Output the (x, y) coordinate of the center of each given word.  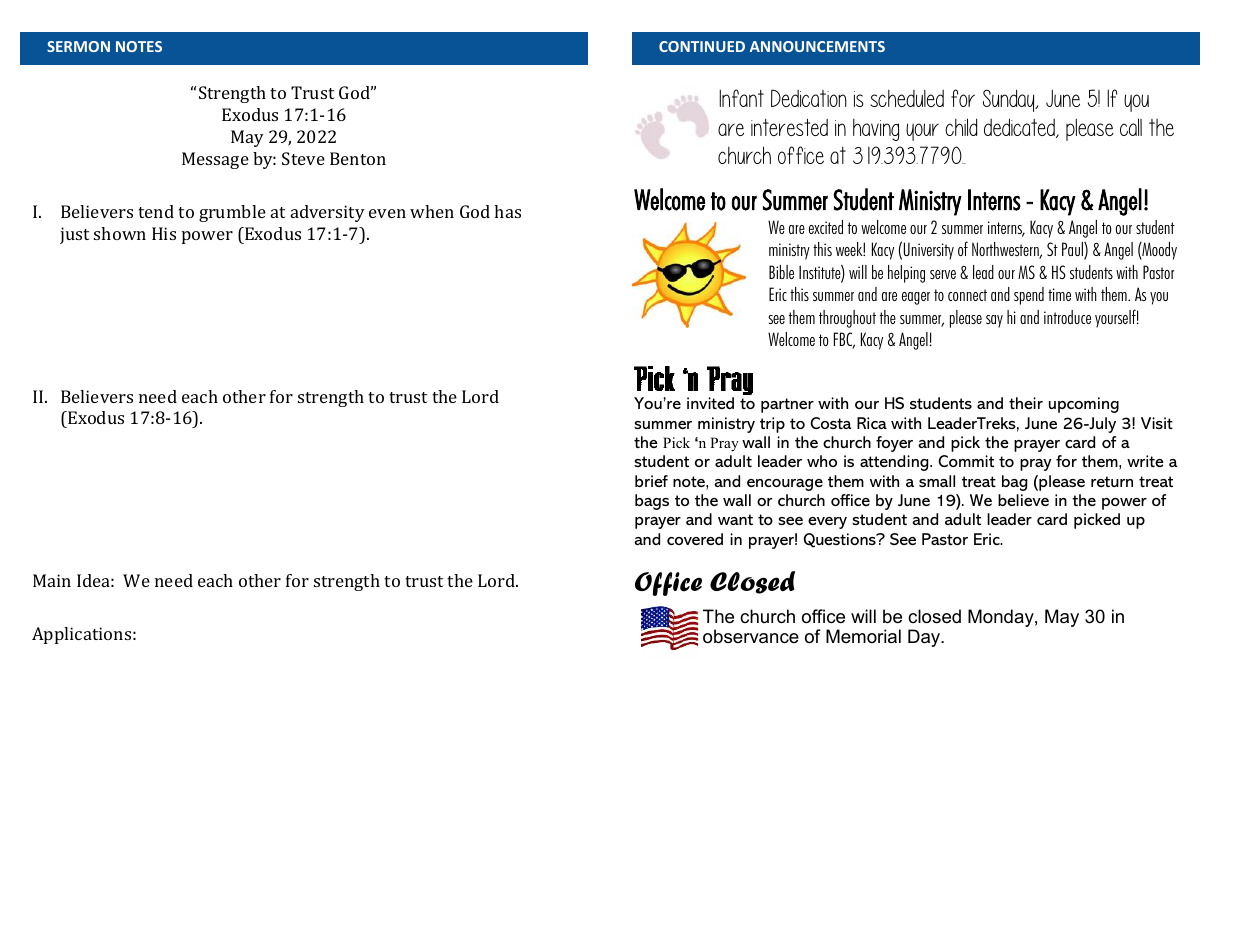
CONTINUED (702, 46)
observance (751, 636)
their (1026, 403)
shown (120, 233)
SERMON (78, 46)
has (507, 211)
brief (651, 481)
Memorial (863, 636)
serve (943, 274)
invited (710, 403)
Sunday (1010, 100)
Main (52, 580)
